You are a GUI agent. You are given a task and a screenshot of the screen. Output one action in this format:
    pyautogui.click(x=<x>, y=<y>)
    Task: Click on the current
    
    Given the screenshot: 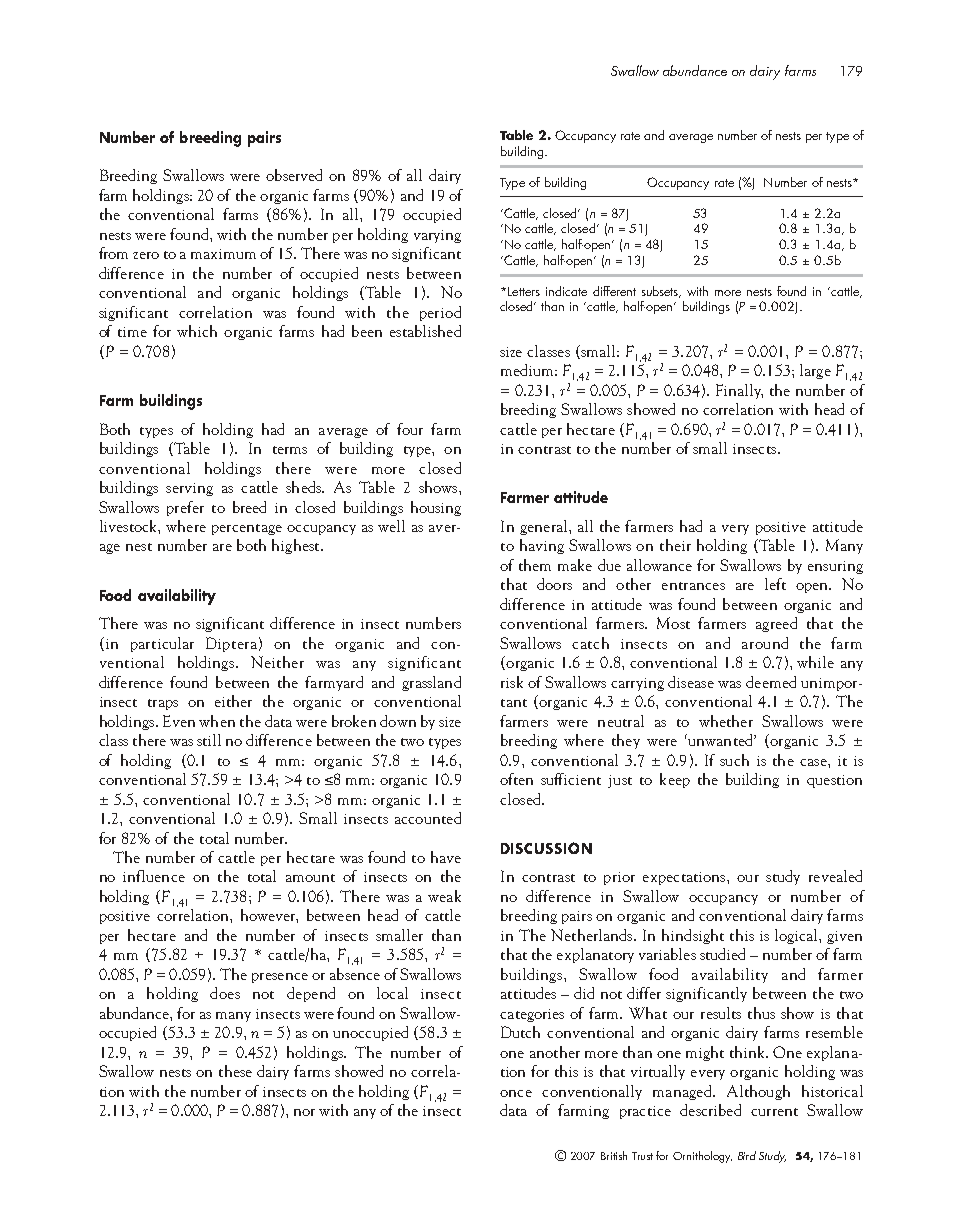 What is the action you would take?
    pyautogui.click(x=774, y=1112)
